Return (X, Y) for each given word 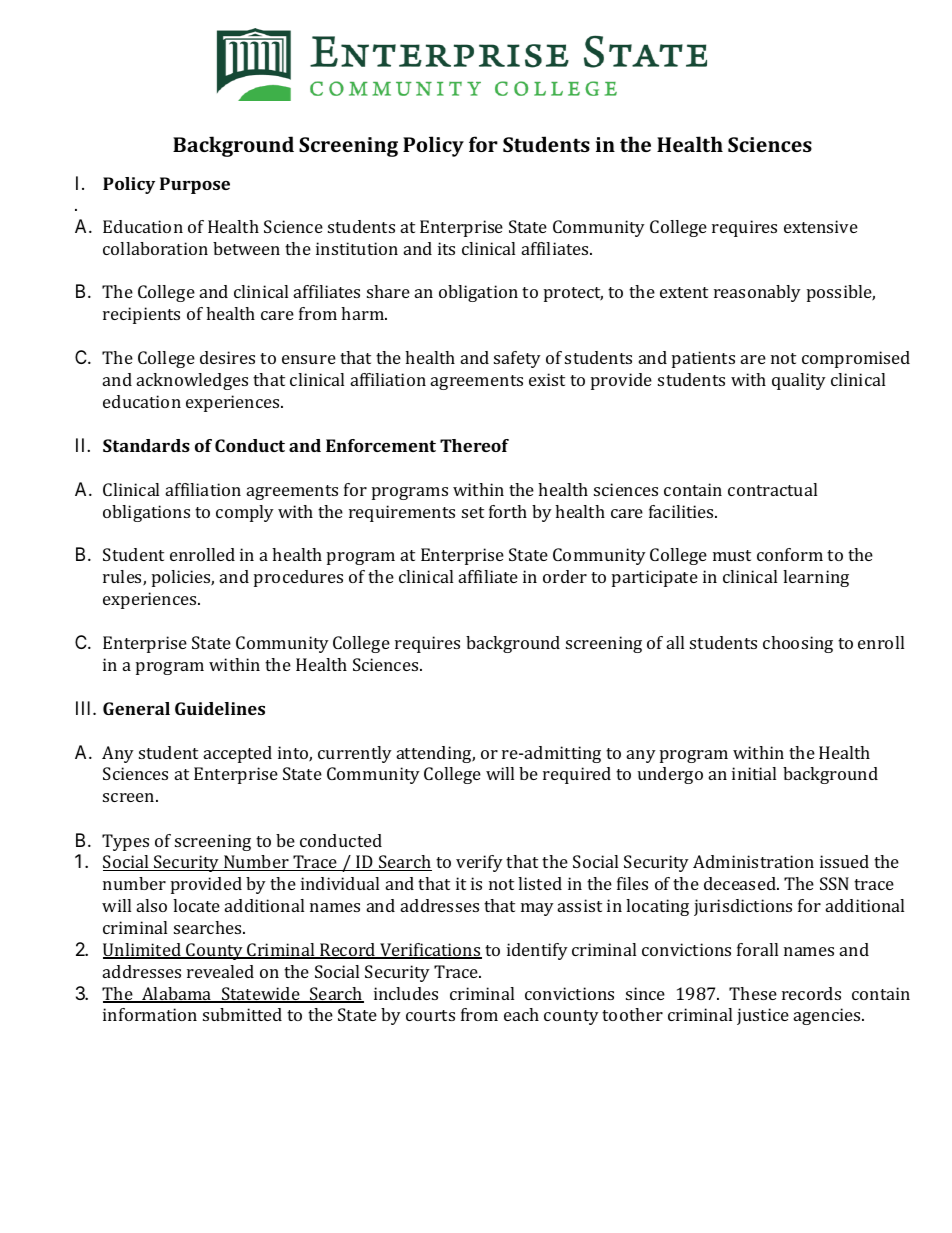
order (565, 576)
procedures (298, 578)
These (753, 993)
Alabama (177, 995)
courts (430, 1015)
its (446, 248)
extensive (821, 226)
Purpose (195, 185)
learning (816, 578)
